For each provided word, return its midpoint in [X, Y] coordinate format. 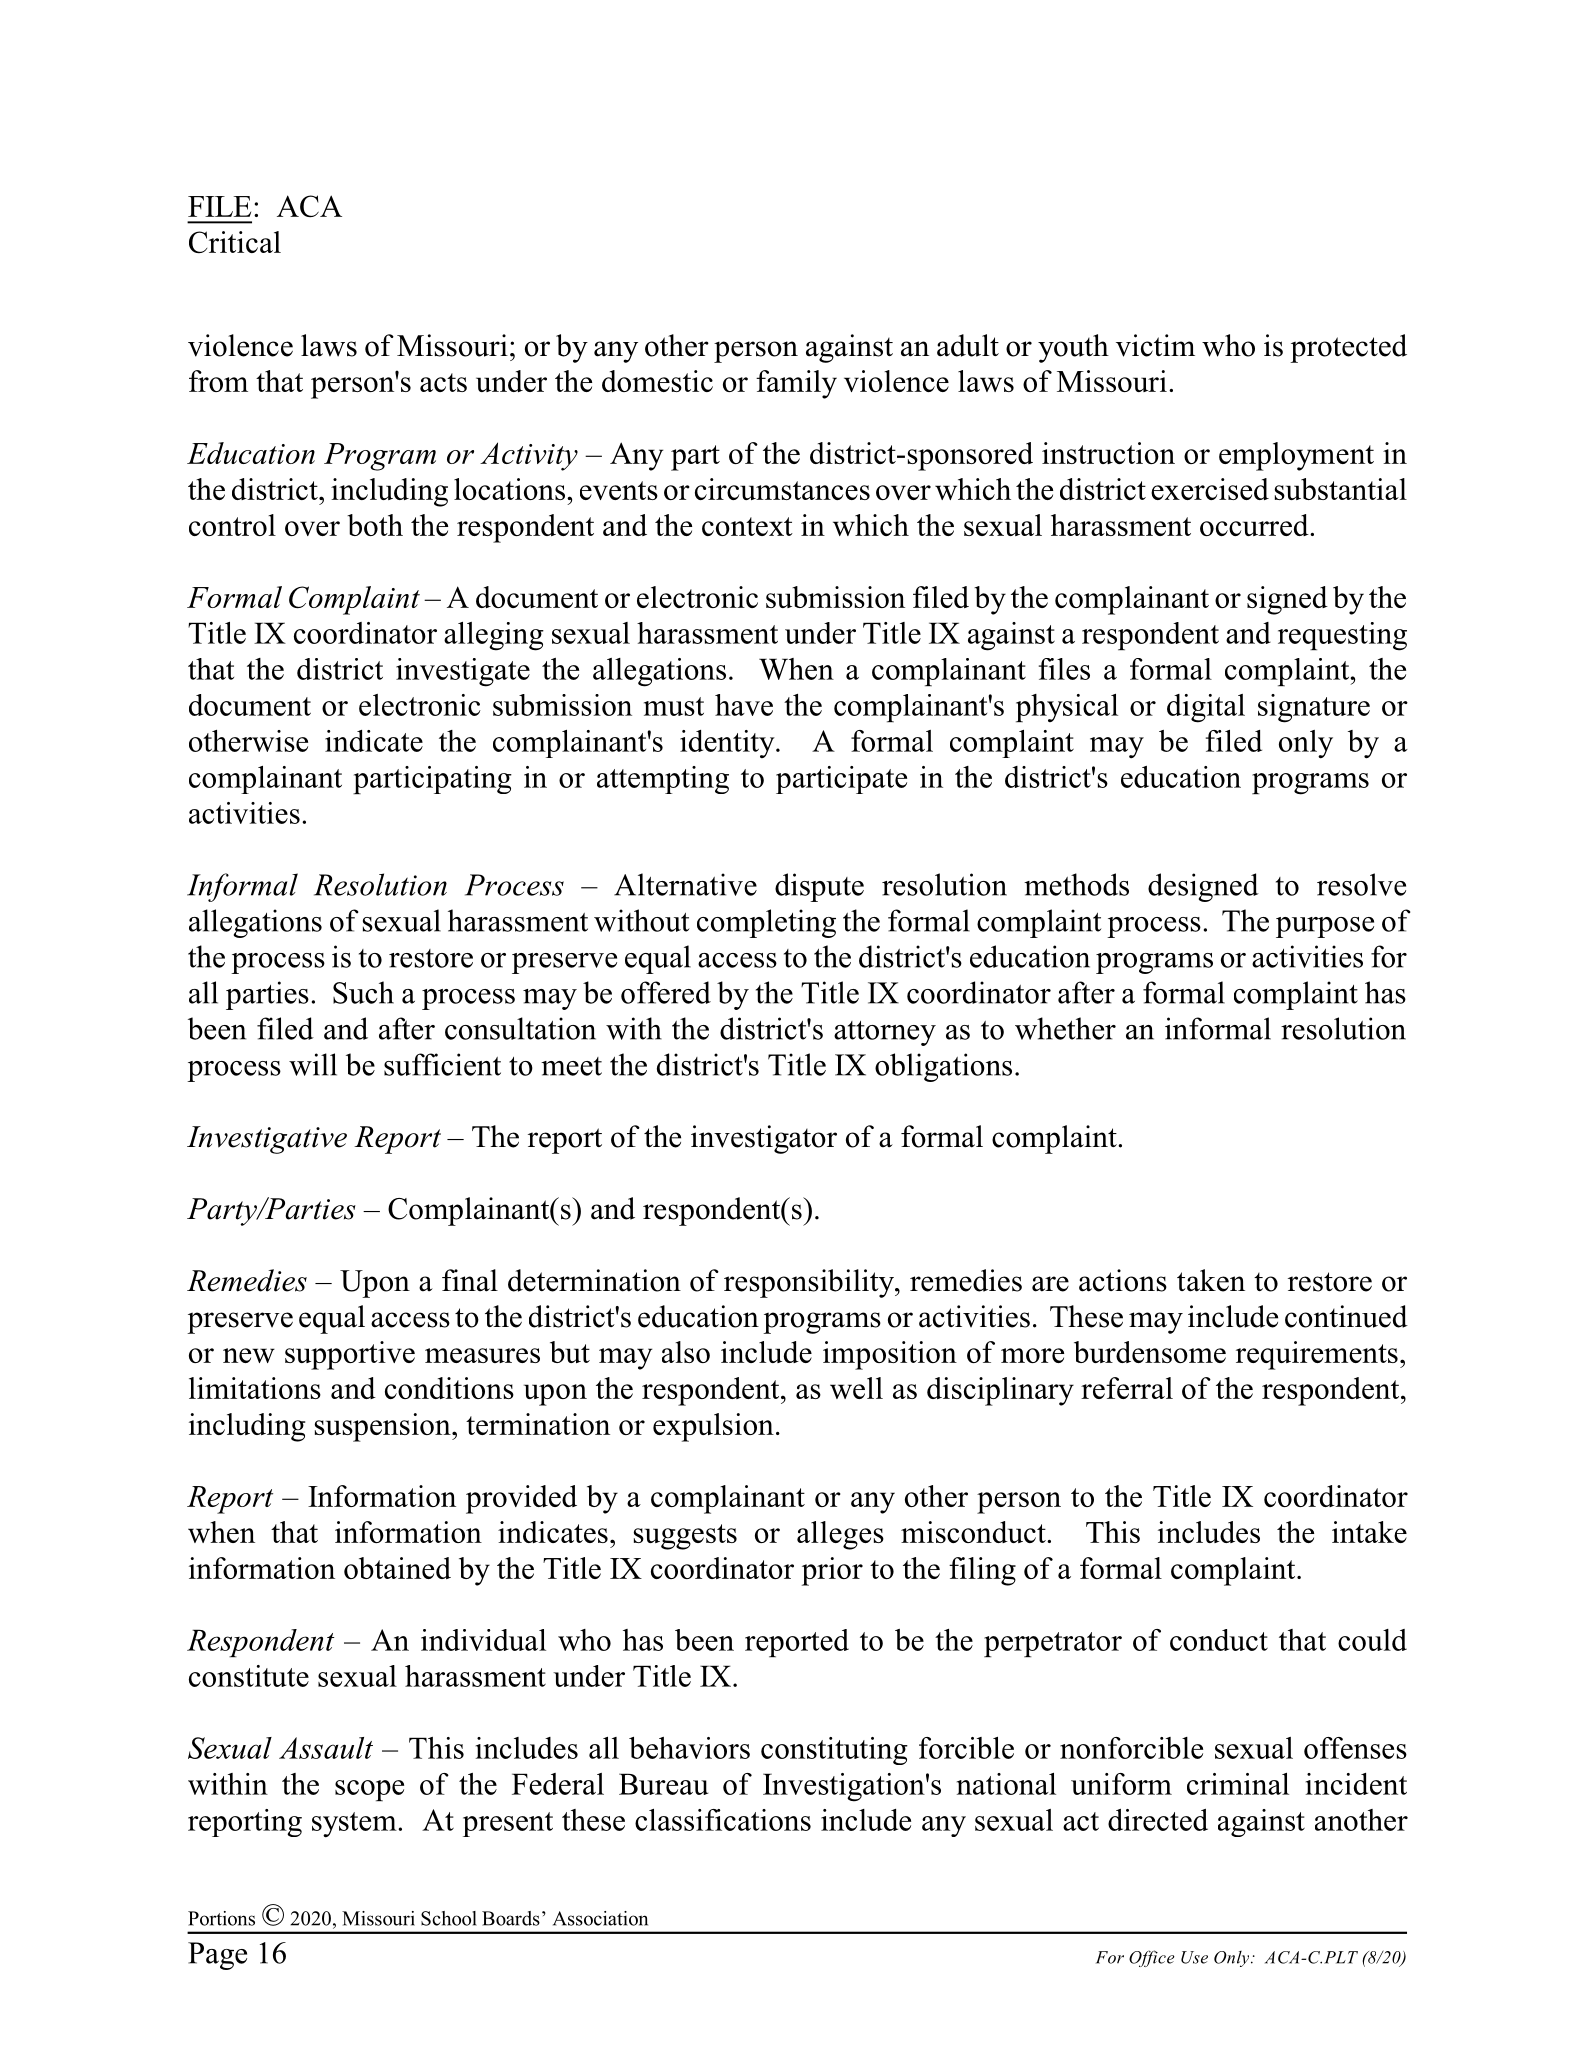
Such [363, 992]
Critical [235, 242]
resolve [1361, 884]
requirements [1317, 1355]
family [796, 384]
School [449, 1918]
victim [1155, 345]
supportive [350, 1355]
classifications [723, 1820]
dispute [819, 887]
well [856, 1388]
